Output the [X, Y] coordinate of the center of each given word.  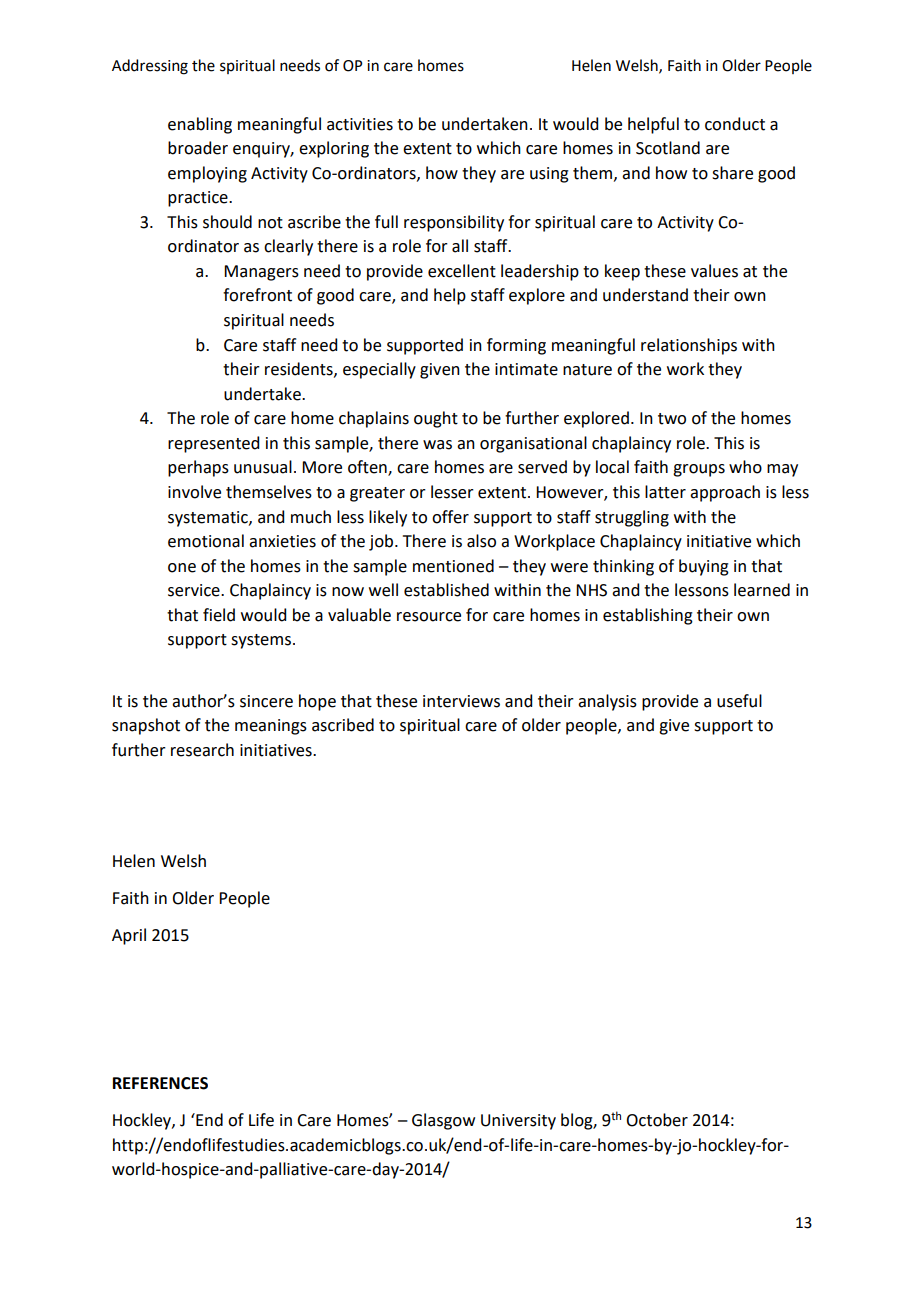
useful [739, 701]
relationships [689, 346]
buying [704, 567]
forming [516, 346]
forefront [257, 295]
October [657, 1120]
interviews [461, 701]
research [202, 750]
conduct [735, 124]
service [195, 590]
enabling [200, 125]
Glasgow [443, 1121]
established [446, 590]
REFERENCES [160, 1083]
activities [360, 124]
